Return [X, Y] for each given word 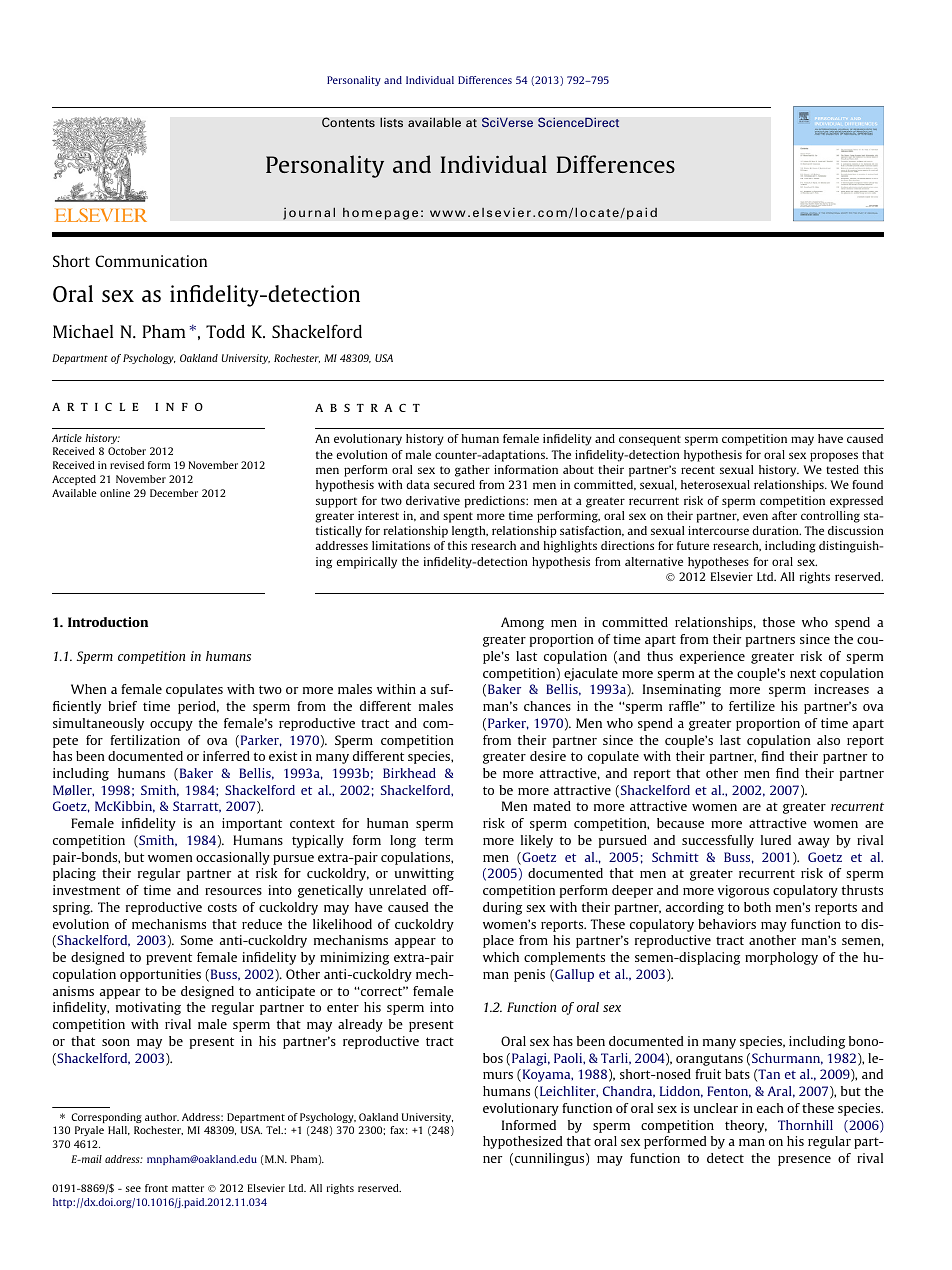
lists [391, 122]
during [502, 908]
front [156, 1188]
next [803, 673]
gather [472, 471]
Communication [151, 261]
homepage [380, 213]
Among [522, 623]
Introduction [108, 622]
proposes [834, 457]
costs [222, 907]
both [757, 907]
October [127, 451]
